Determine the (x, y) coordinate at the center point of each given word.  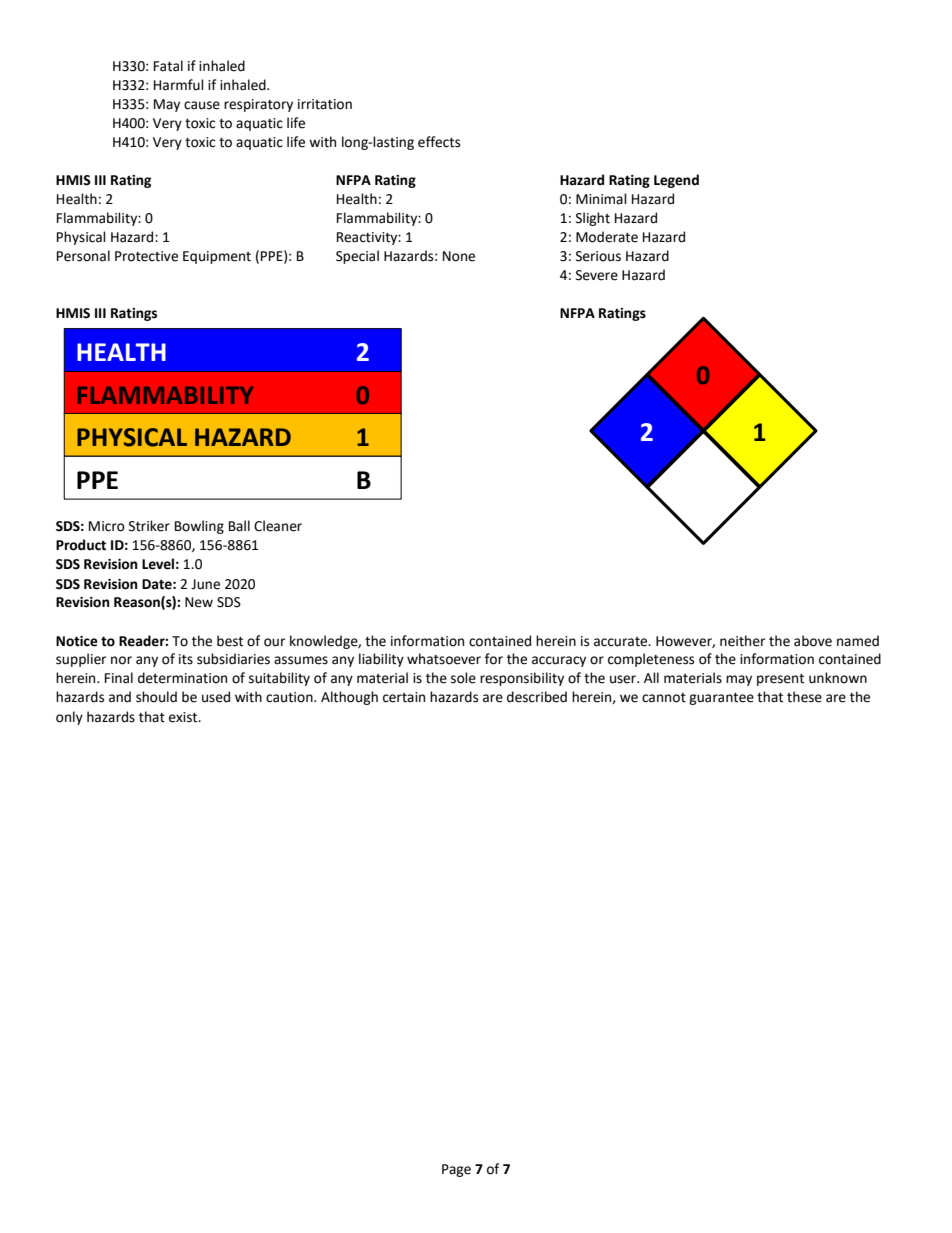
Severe (597, 275)
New (199, 602)
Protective (146, 256)
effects (439, 142)
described (537, 697)
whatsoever (444, 659)
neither (742, 641)
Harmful (179, 85)
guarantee (721, 699)
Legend (676, 181)
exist (184, 717)
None (459, 256)
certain (404, 697)
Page (456, 1170)
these (804, 697)
